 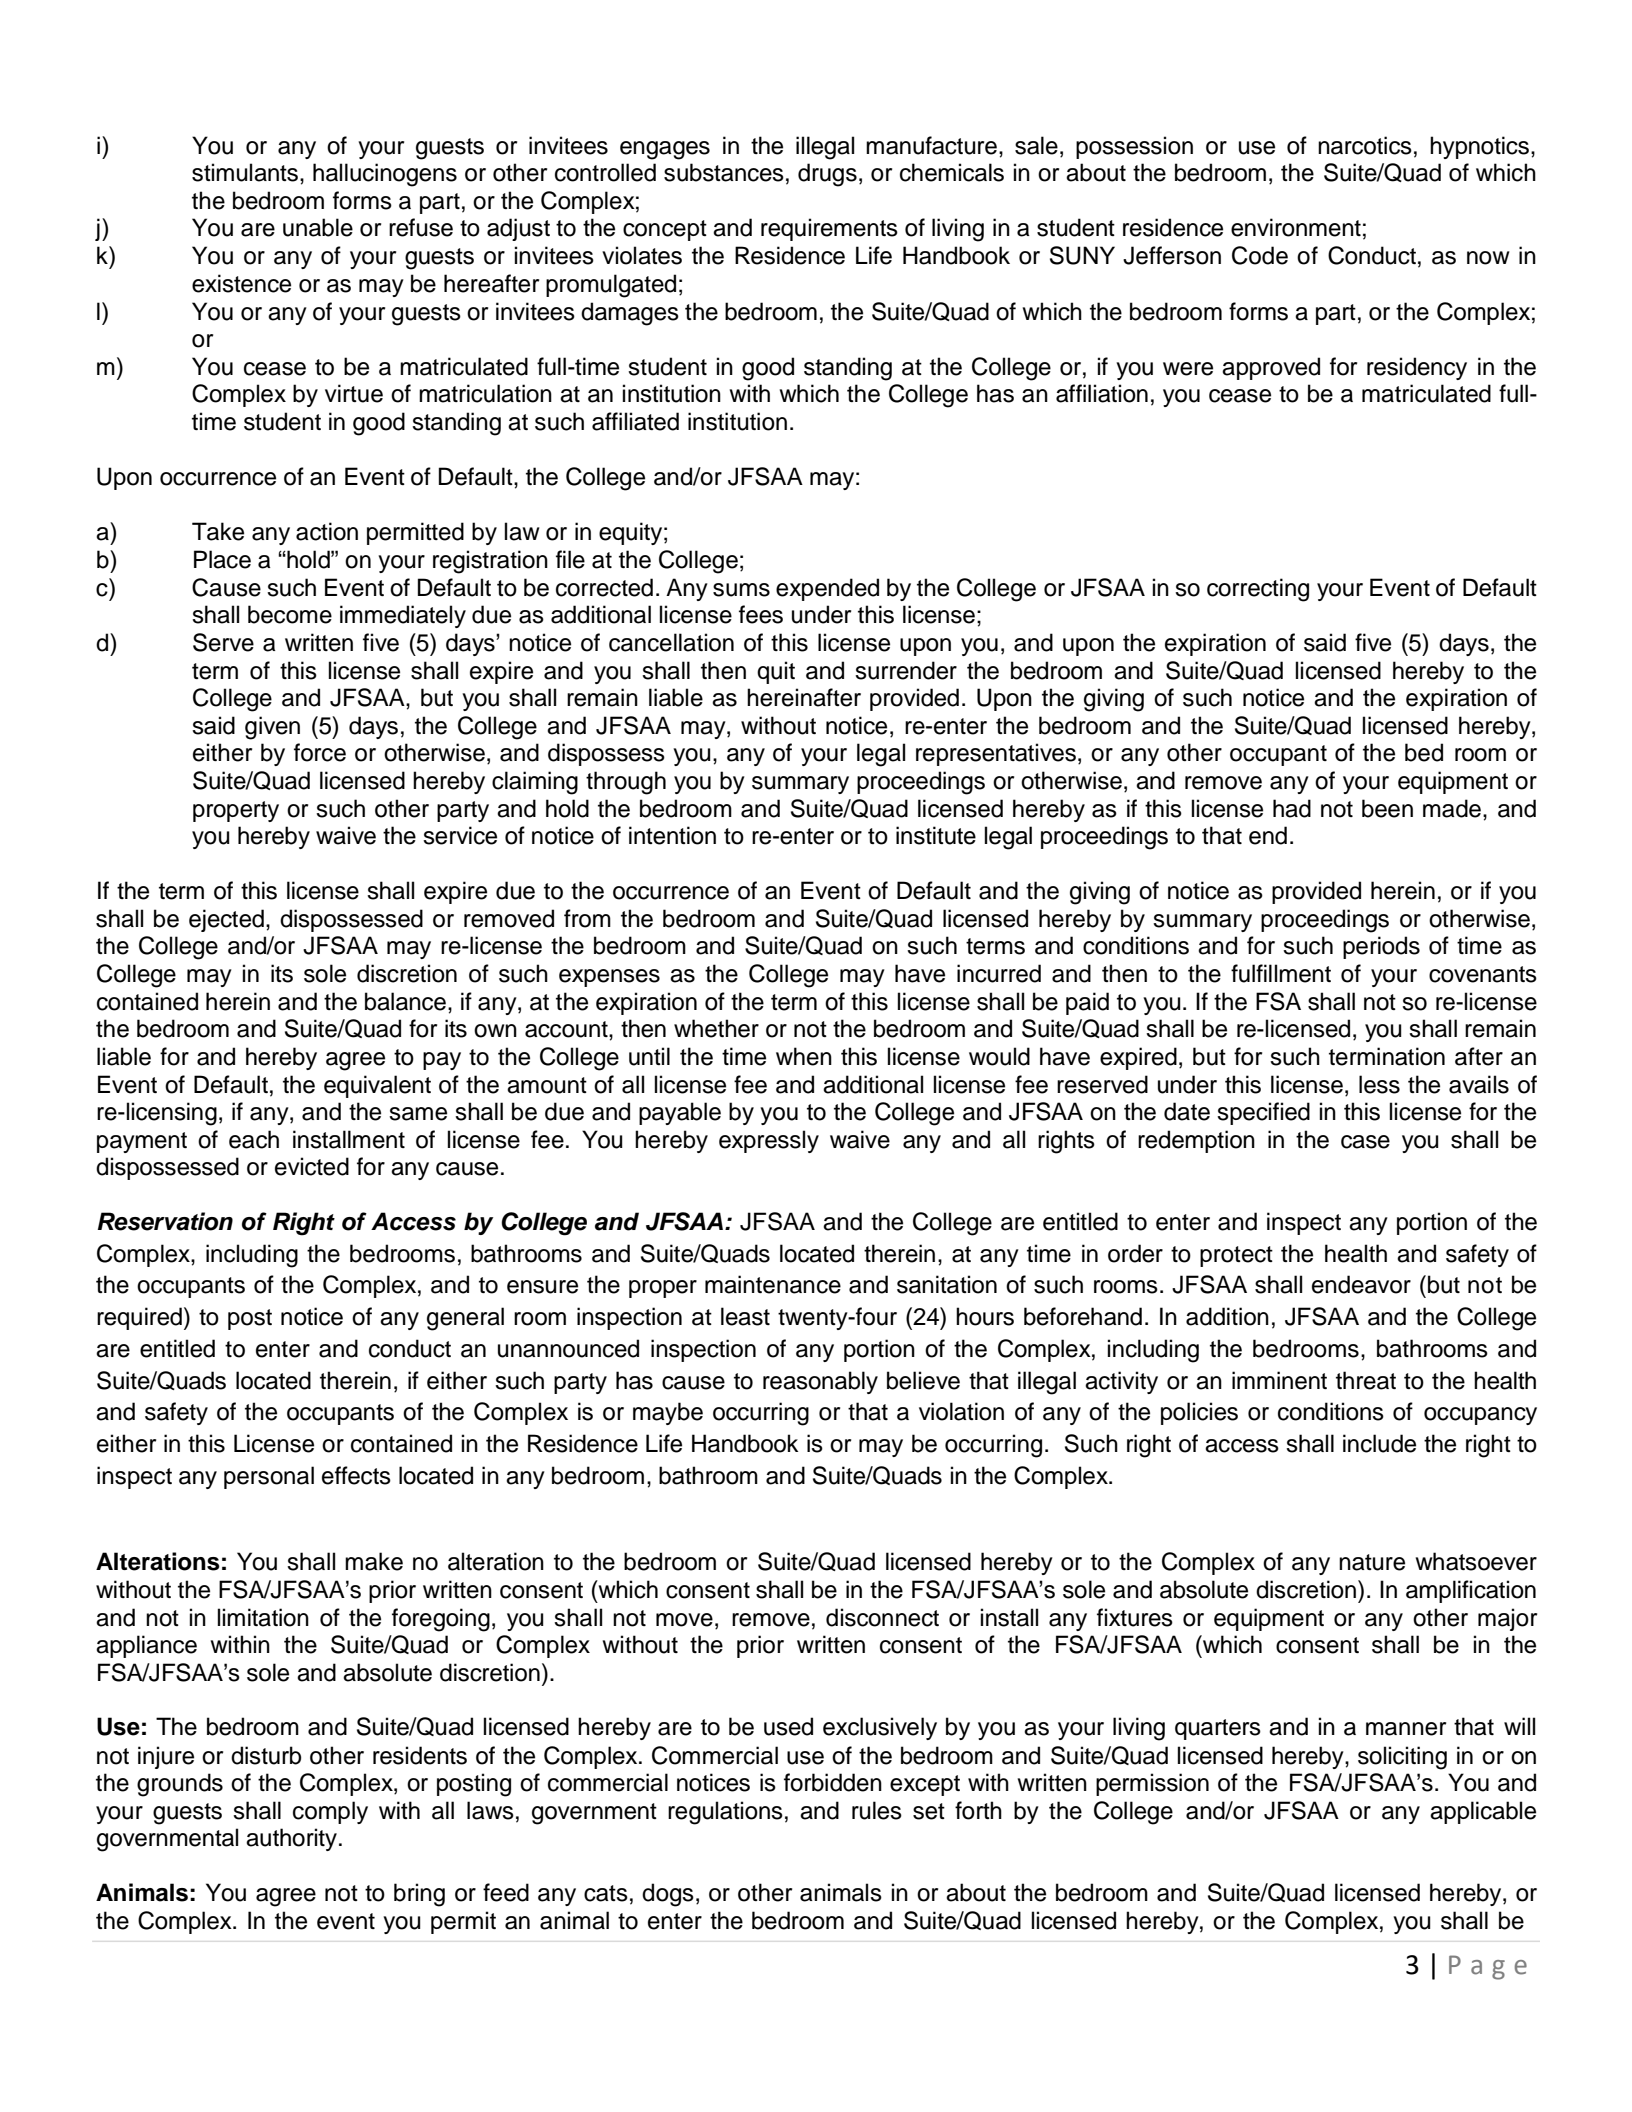 I want to click on case, so click(x=1365, y=1142).
